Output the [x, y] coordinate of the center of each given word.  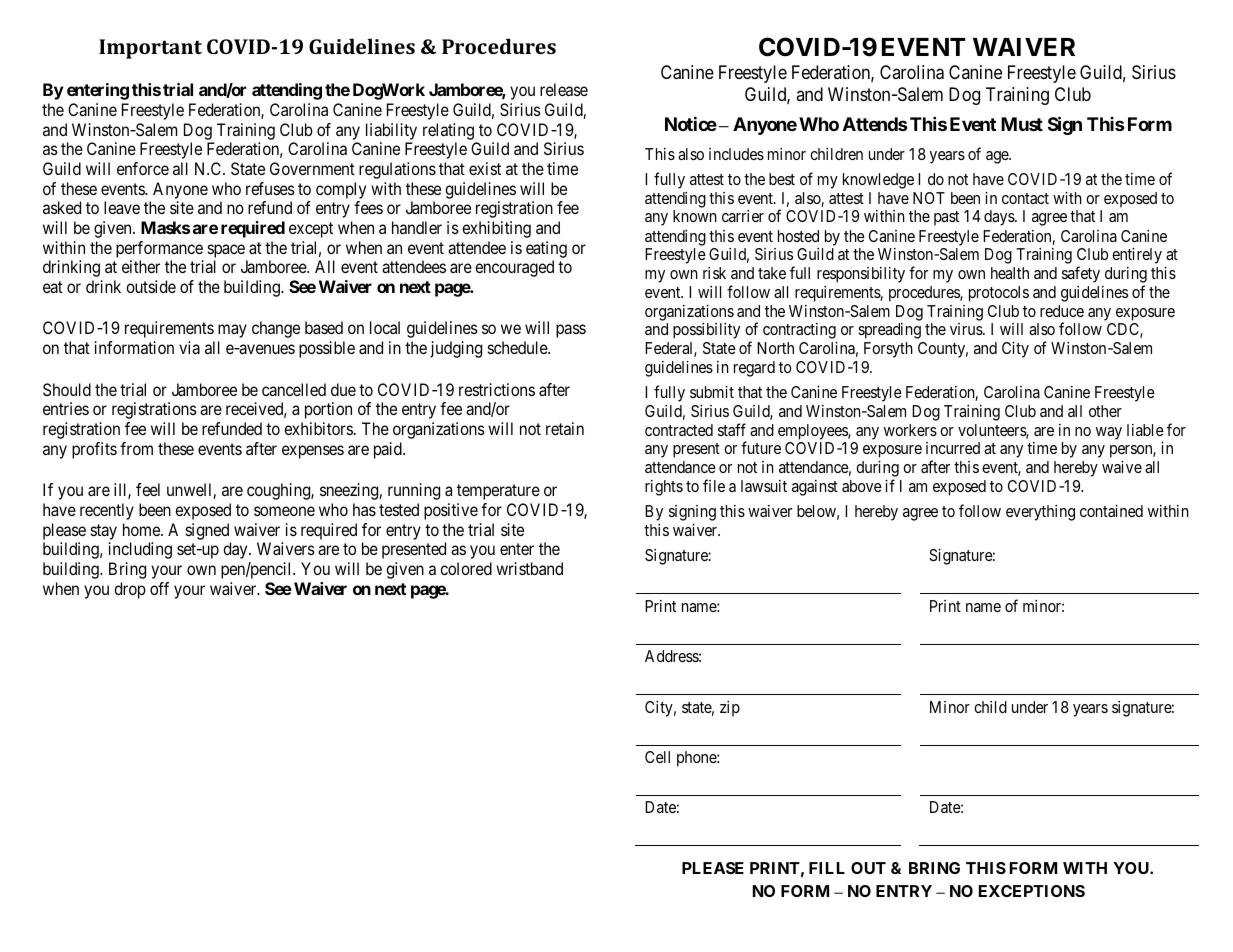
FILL [827, 868]
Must [1022, 124]
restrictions [497, 389]
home [142, 529]
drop [130, 590]
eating [546, 249]
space [226, 251]
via [189, 347]
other [1105, 411]
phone [697, 759]
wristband [529, 568]
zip [730, 709]
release [564, 89]
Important [150, 49]
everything [1040, 513]
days [1000, 218]
